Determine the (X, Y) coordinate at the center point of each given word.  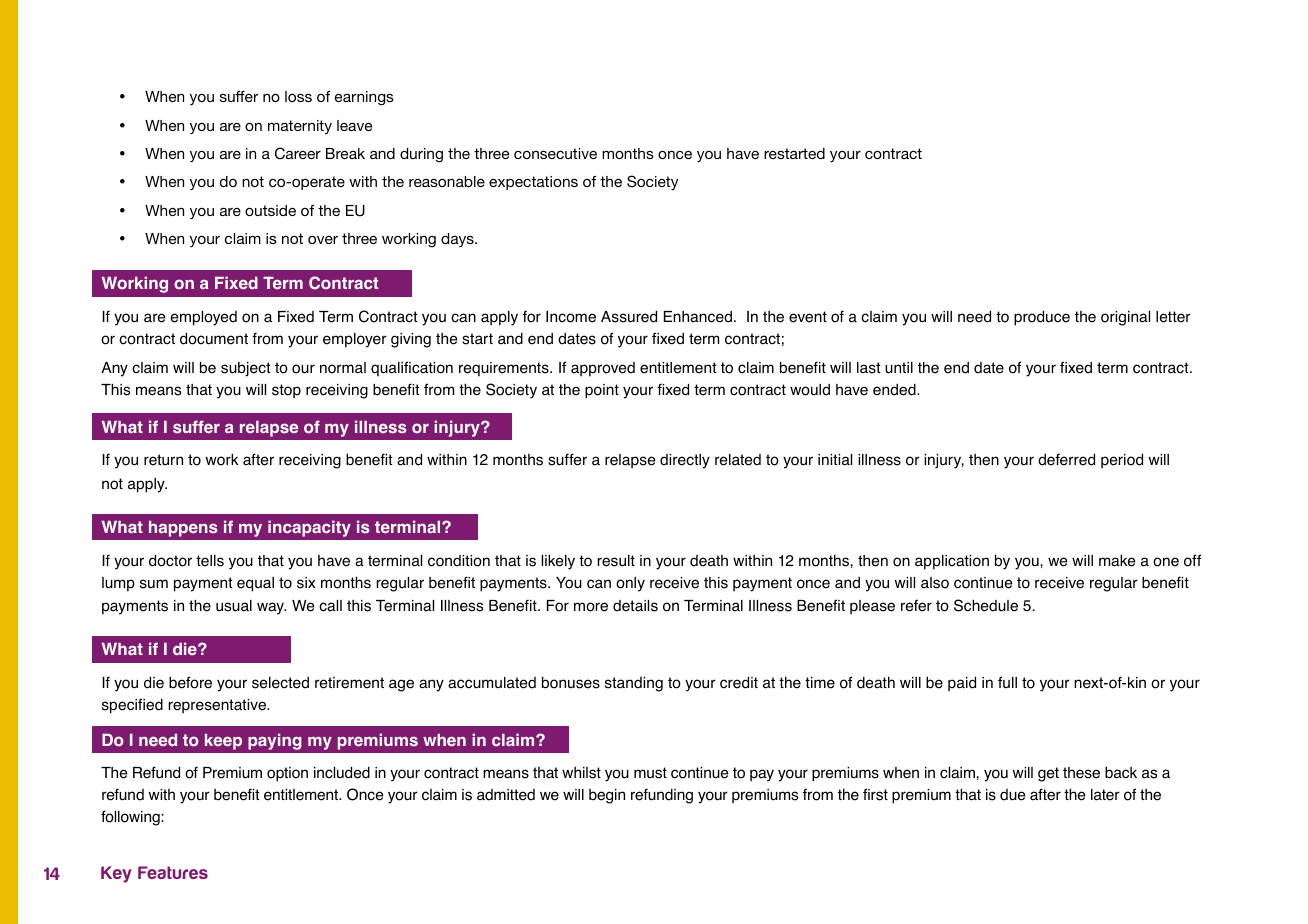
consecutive (555, 153)
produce (1042, 318)
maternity (300, 127)
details (635, 606)
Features (173, 872)
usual (234, 606)
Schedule (986, 605)
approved (603, 369)
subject (246, 369)
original (1125, 318)
